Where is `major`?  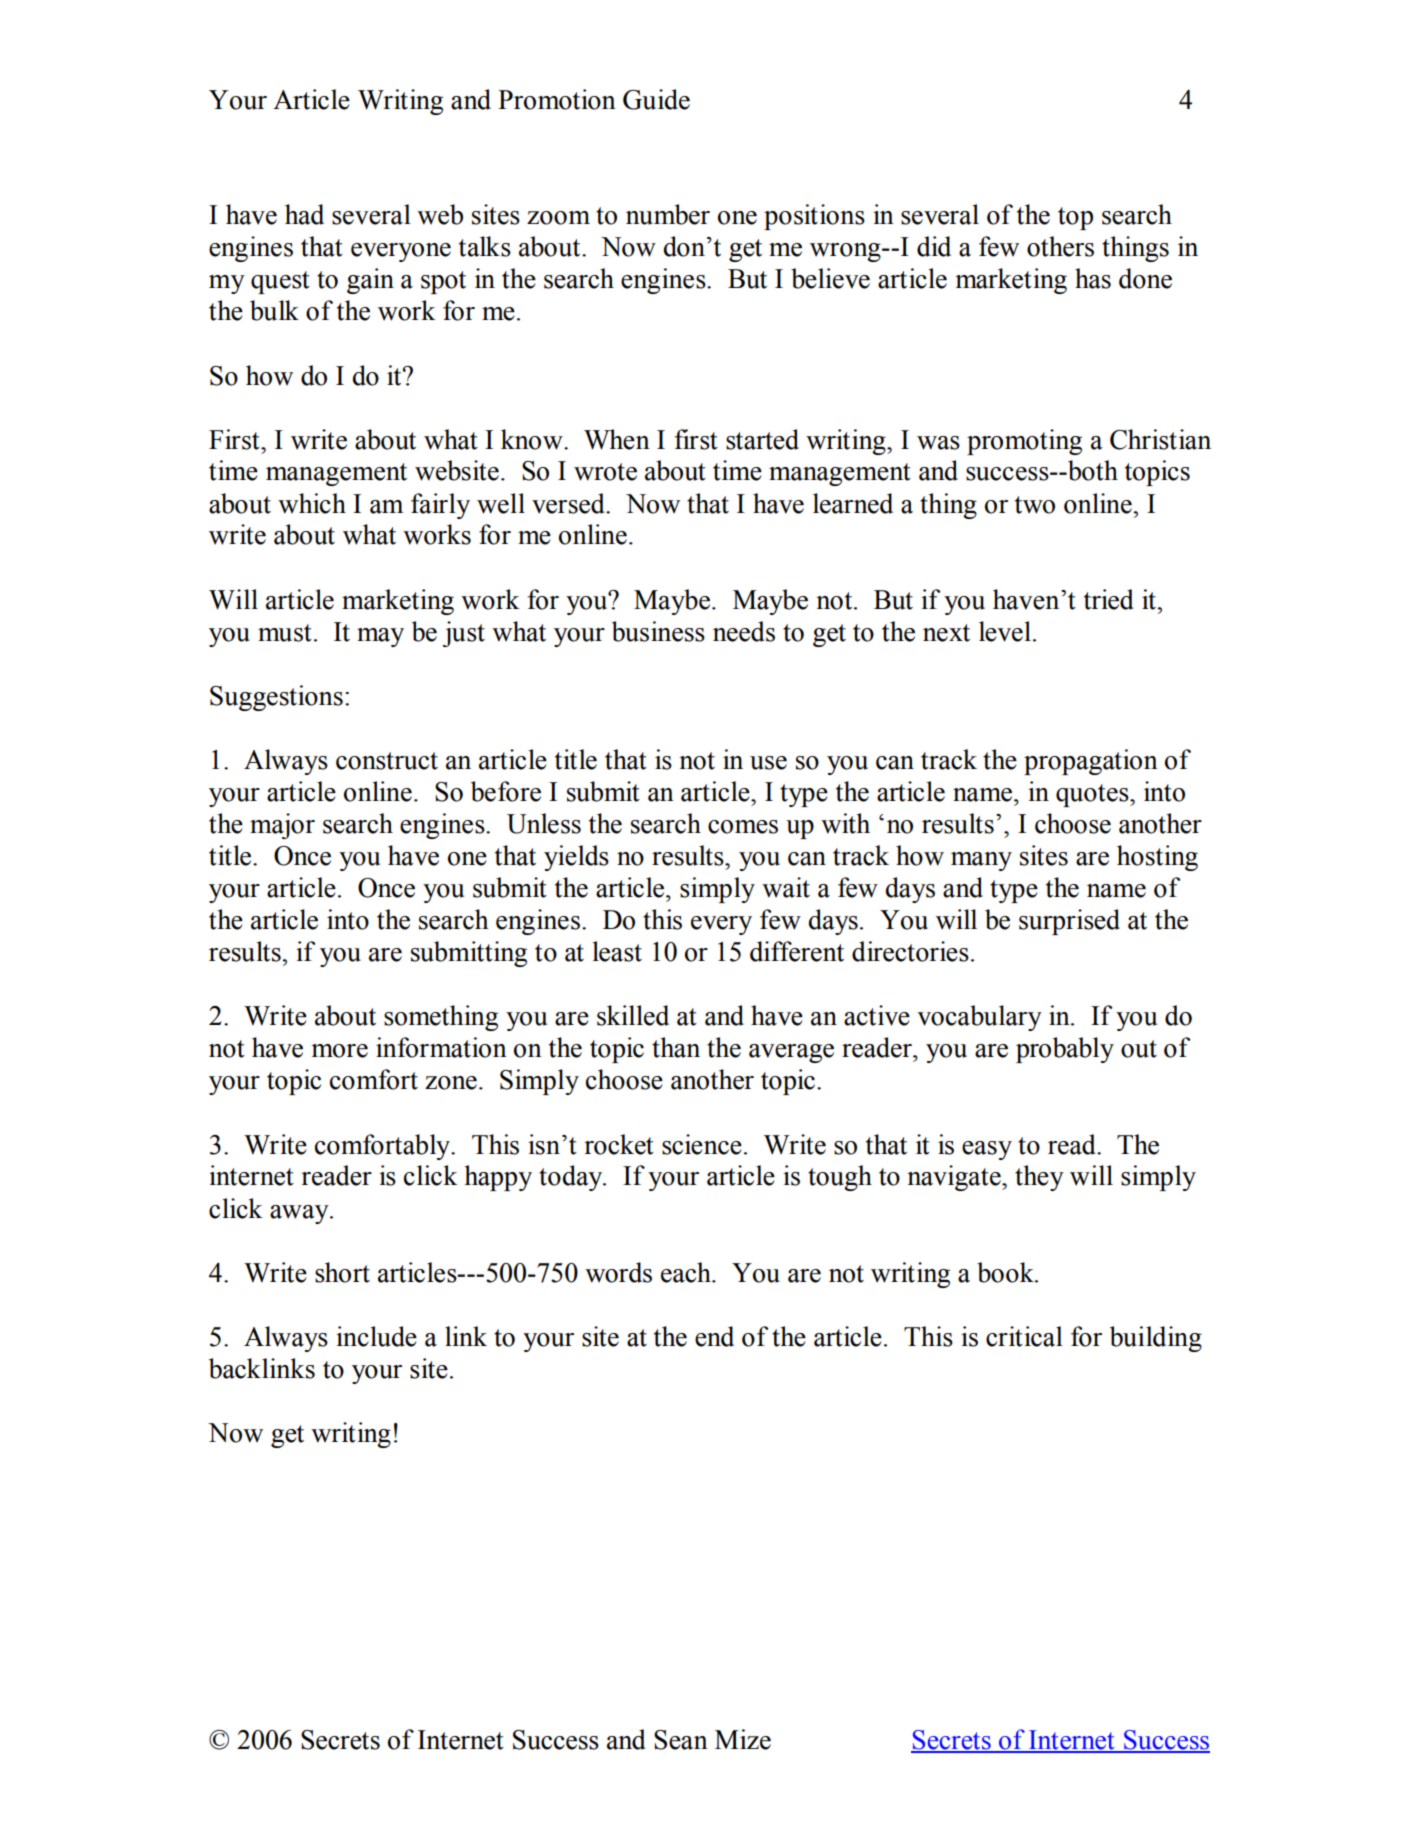
major is located at coordinates (282, 826).
